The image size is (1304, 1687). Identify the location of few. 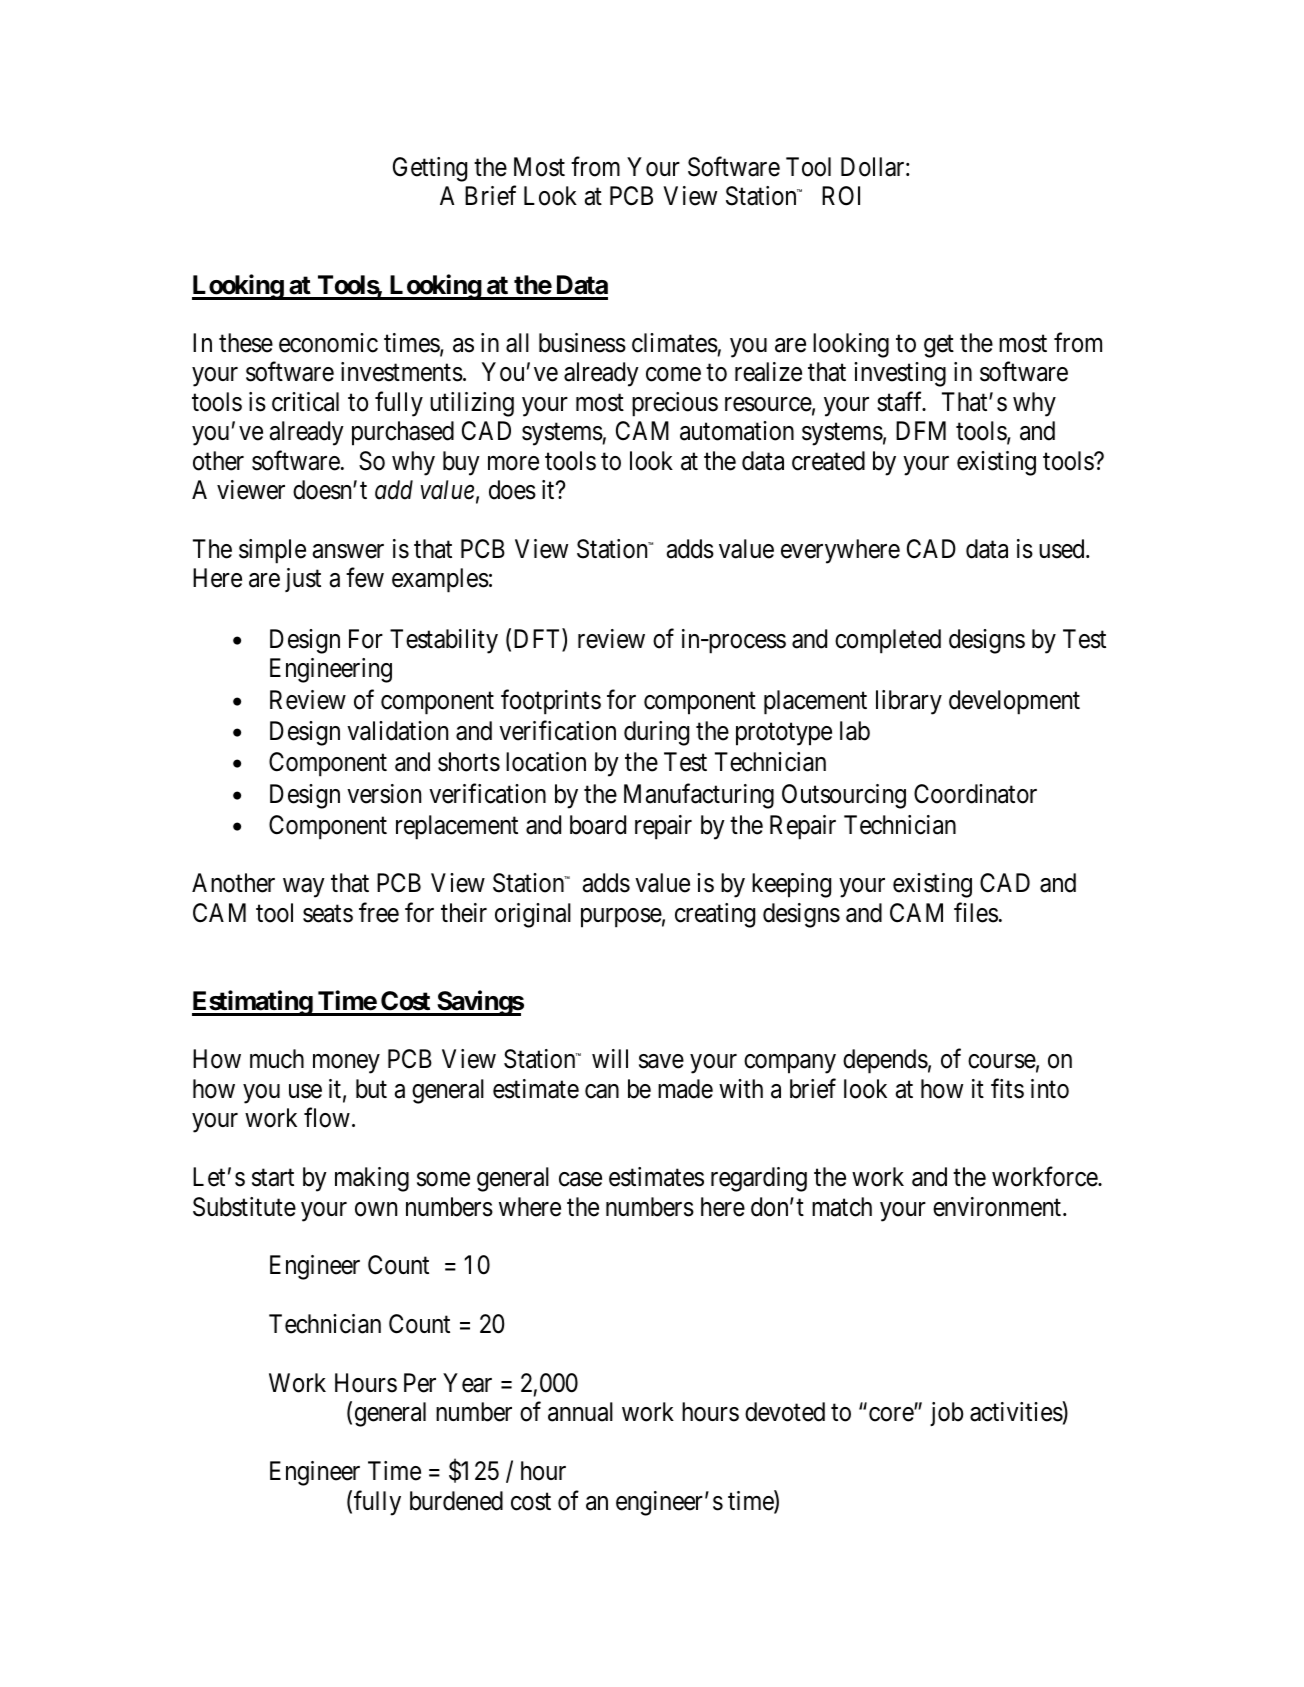
(365, 578).
